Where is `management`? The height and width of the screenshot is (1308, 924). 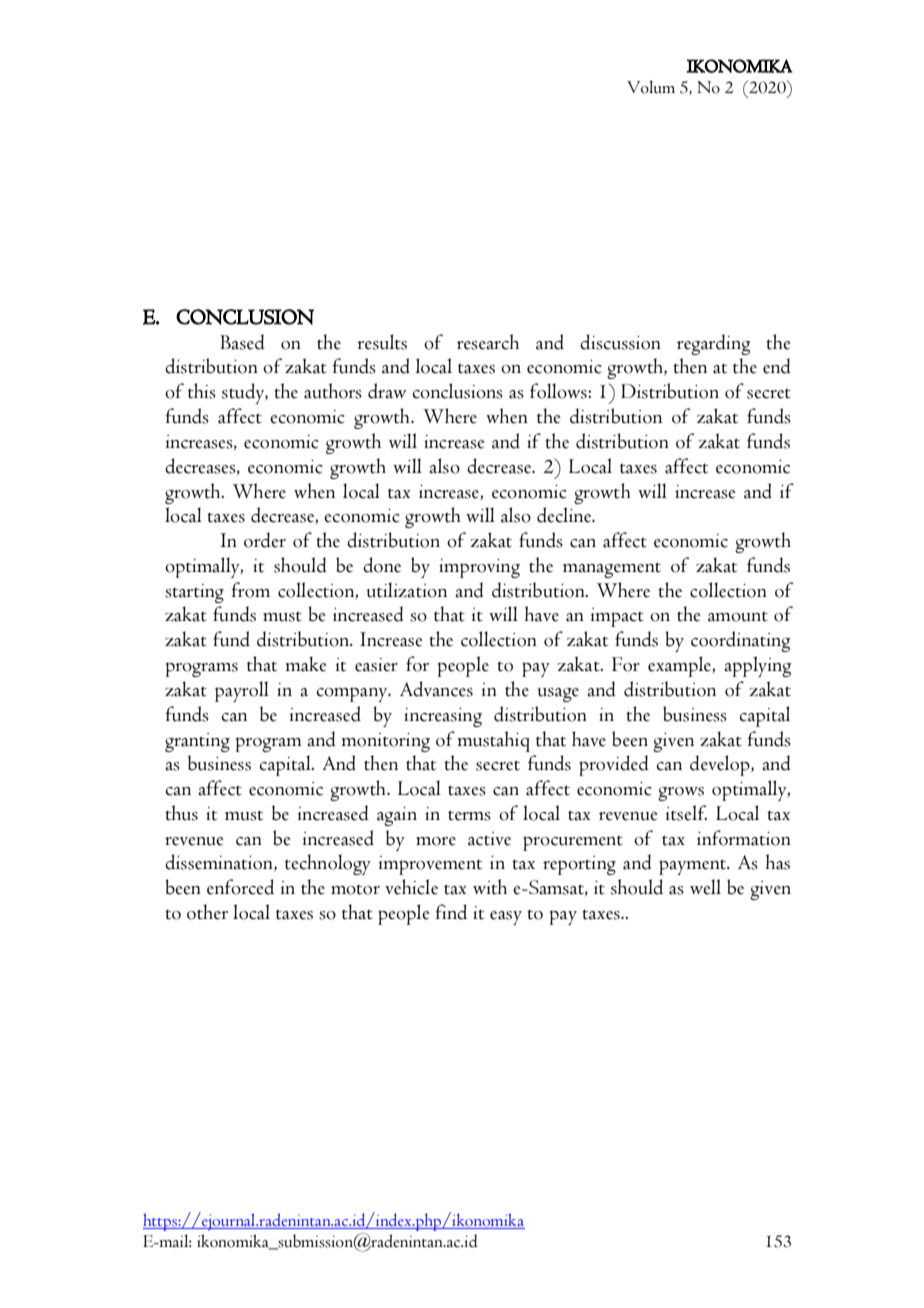
management is located at coordinates (612, 570).
